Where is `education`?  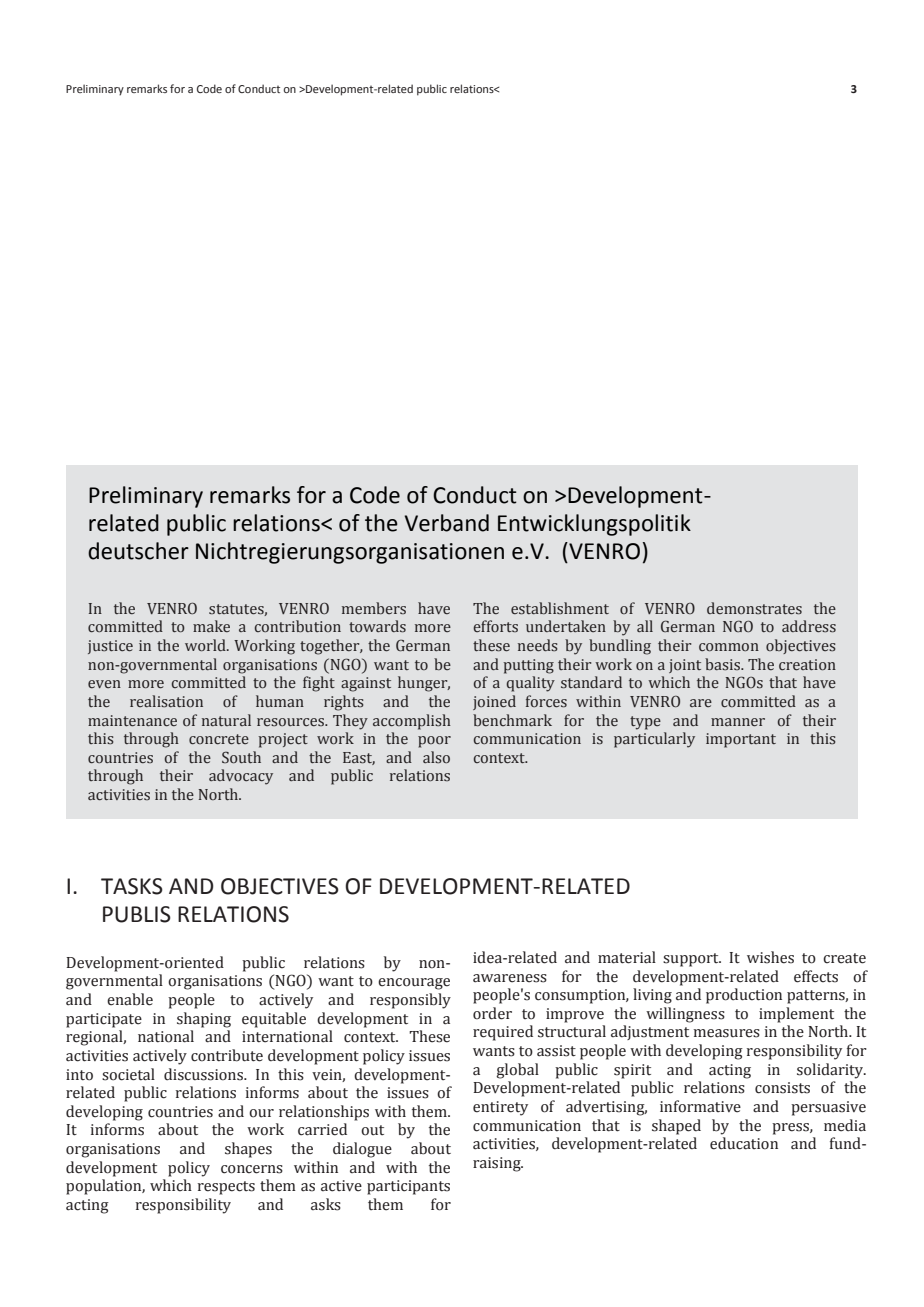
education is located at coordinates (744, 1143).
